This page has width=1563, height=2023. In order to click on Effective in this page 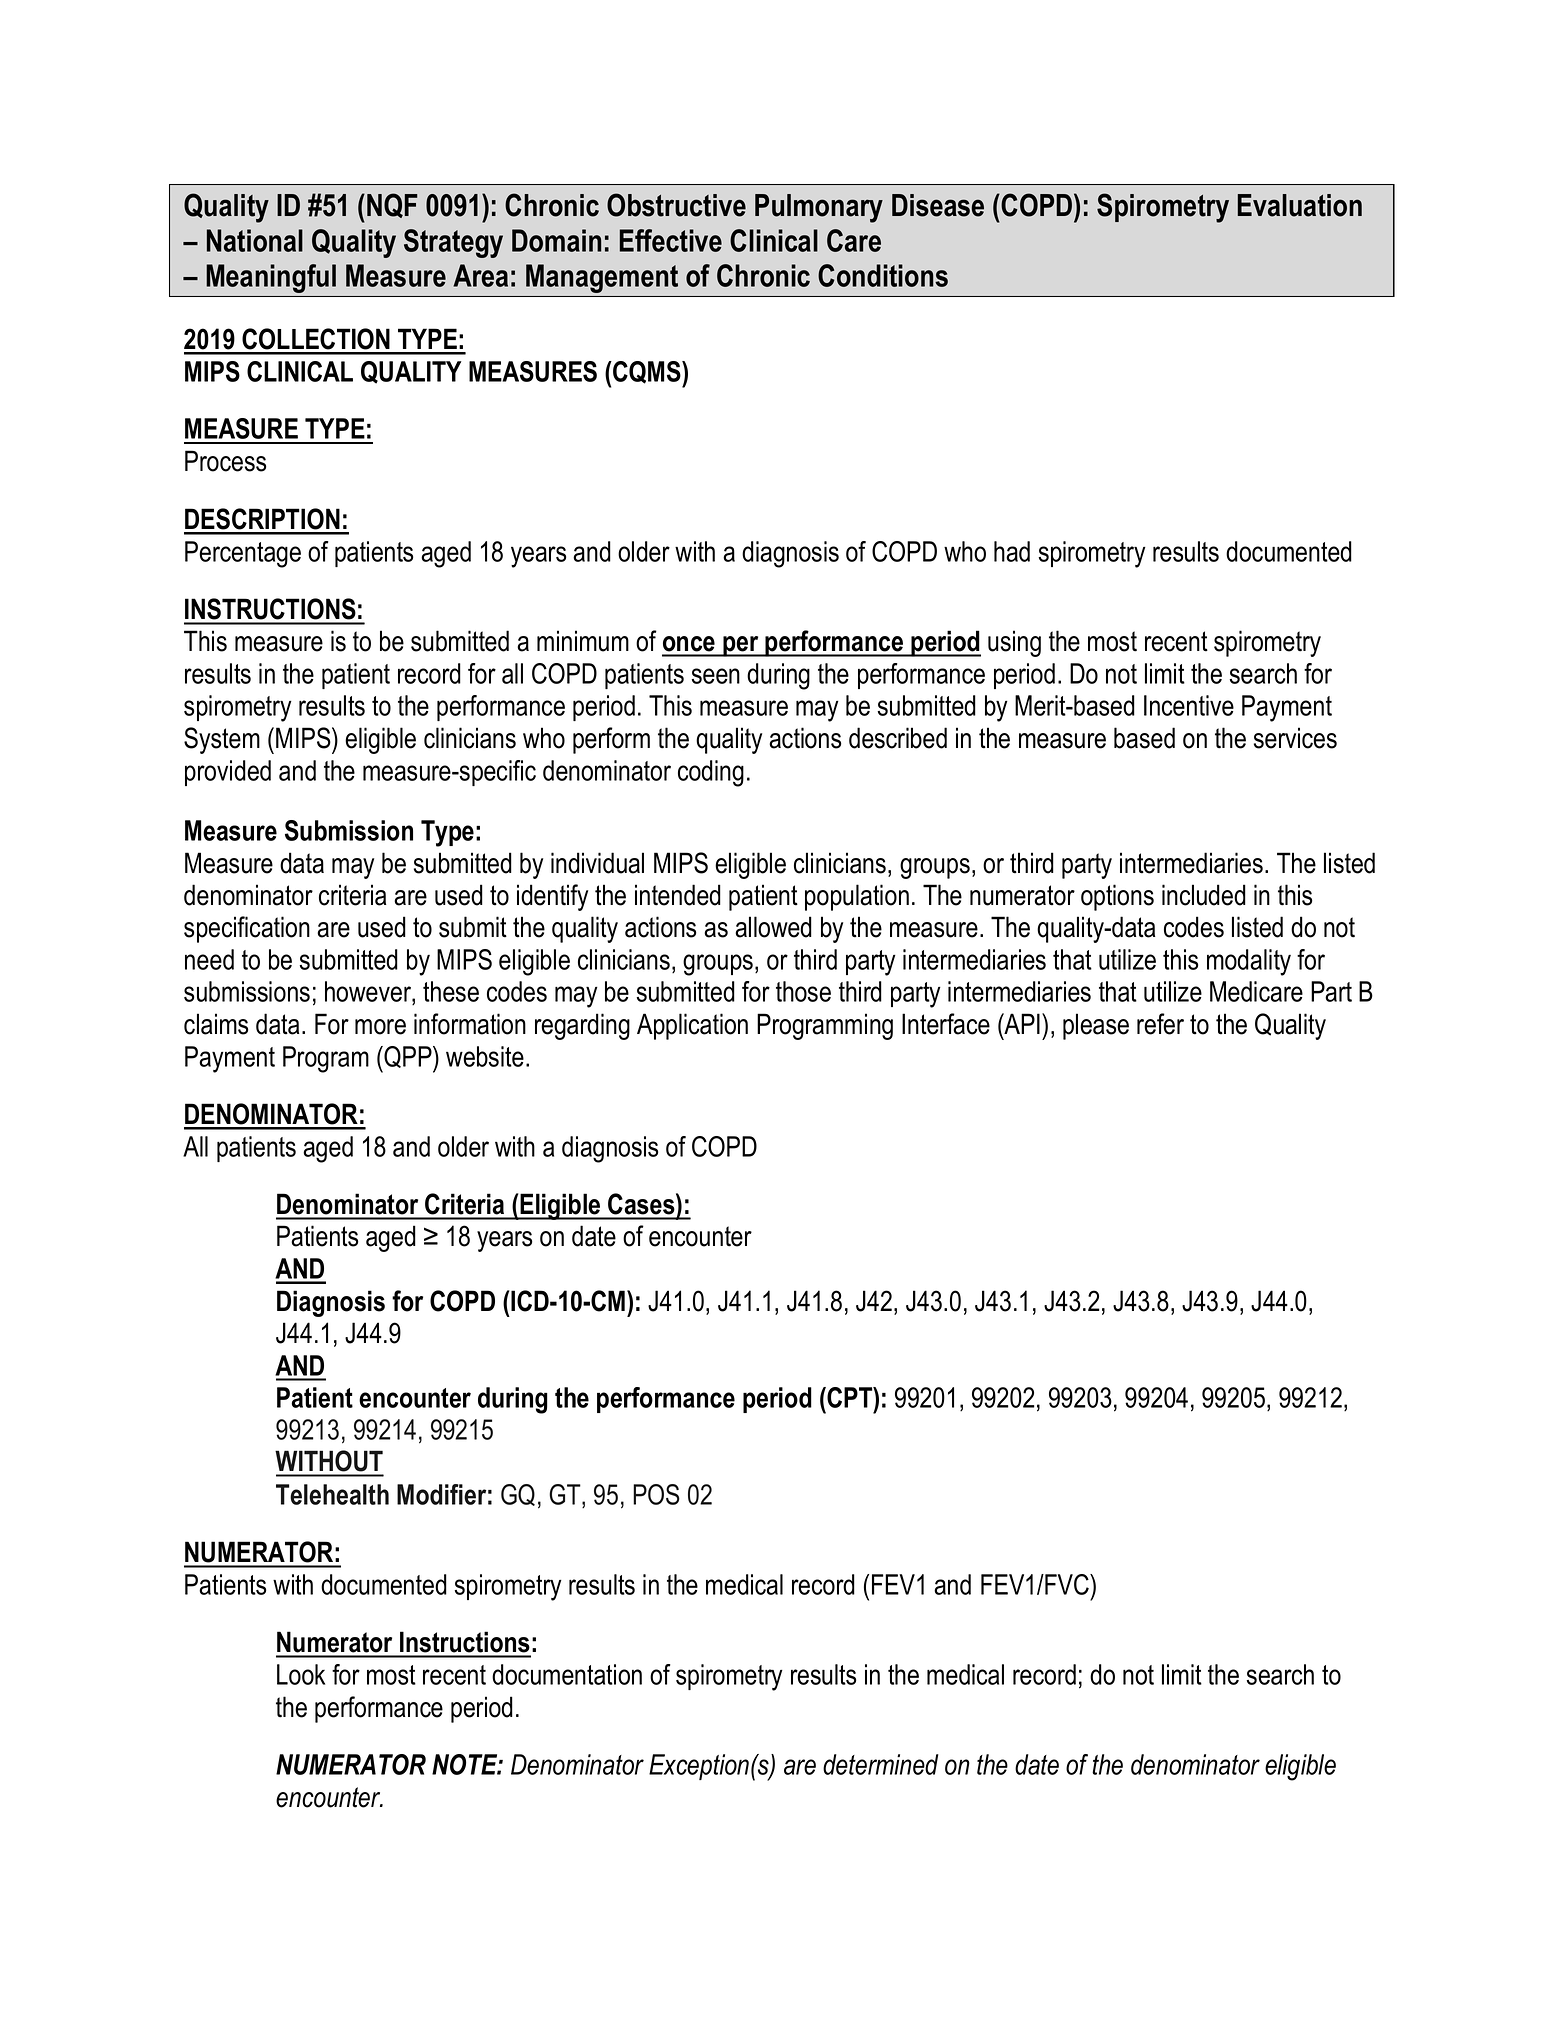, I will do `click(671, 240)`.
